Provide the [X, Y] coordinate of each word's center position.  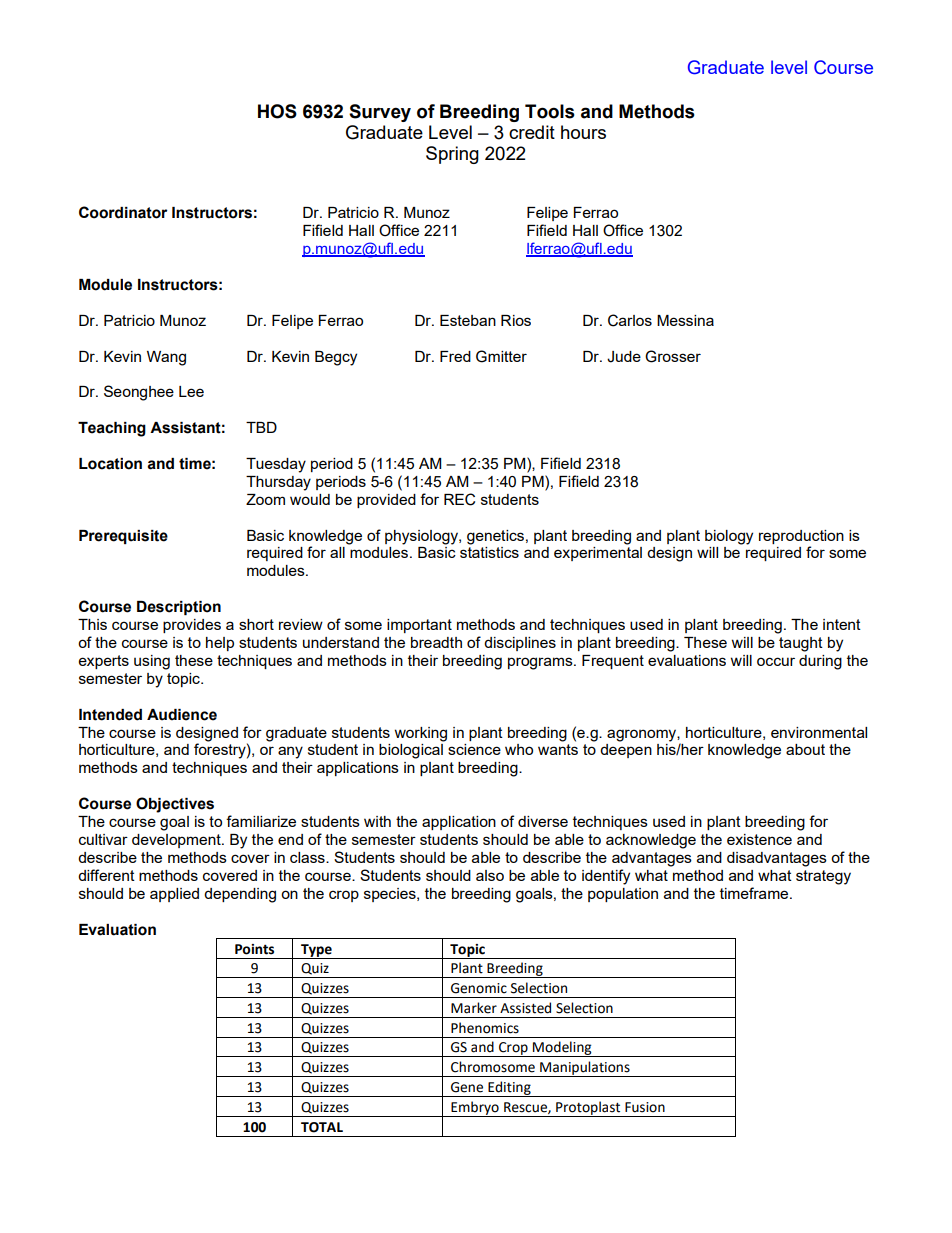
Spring [452, 155]
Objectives [175, 805]
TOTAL [322, 1127]
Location [110, 464]
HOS [277, 111]
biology [729, 537]
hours [583, 132]
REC [459, 499]
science [474, 749]
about [805, 749]
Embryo [475, 1109]
